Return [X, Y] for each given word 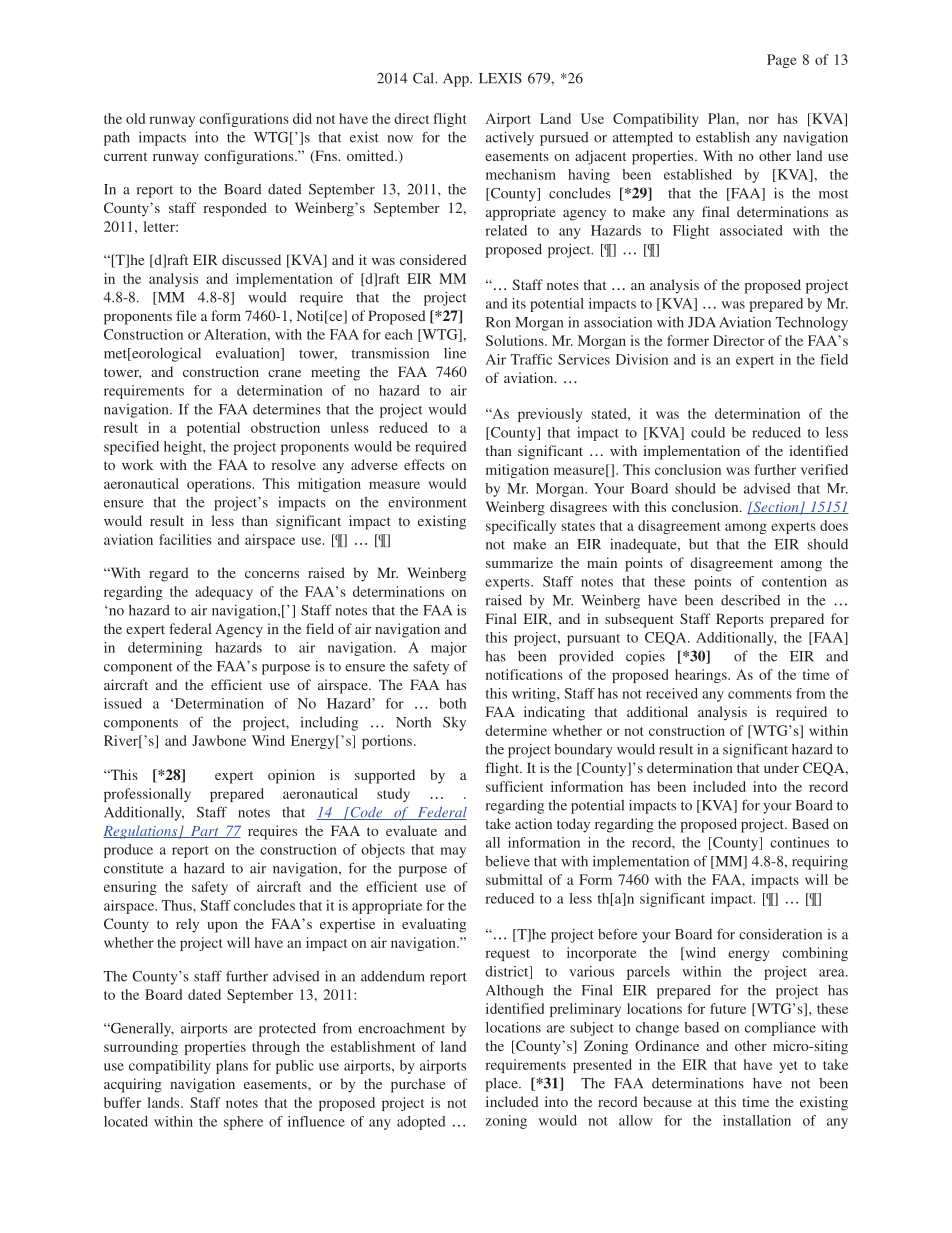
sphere [243, 1123]
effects [424, 464]
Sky [454, 724]
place [502, 1085]
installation [757, 1120]
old [135, 118]
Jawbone [219, 740]
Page [782, 61]
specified [131, 448]
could [708, 432]
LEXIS [500, 78]
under [781, 767]
